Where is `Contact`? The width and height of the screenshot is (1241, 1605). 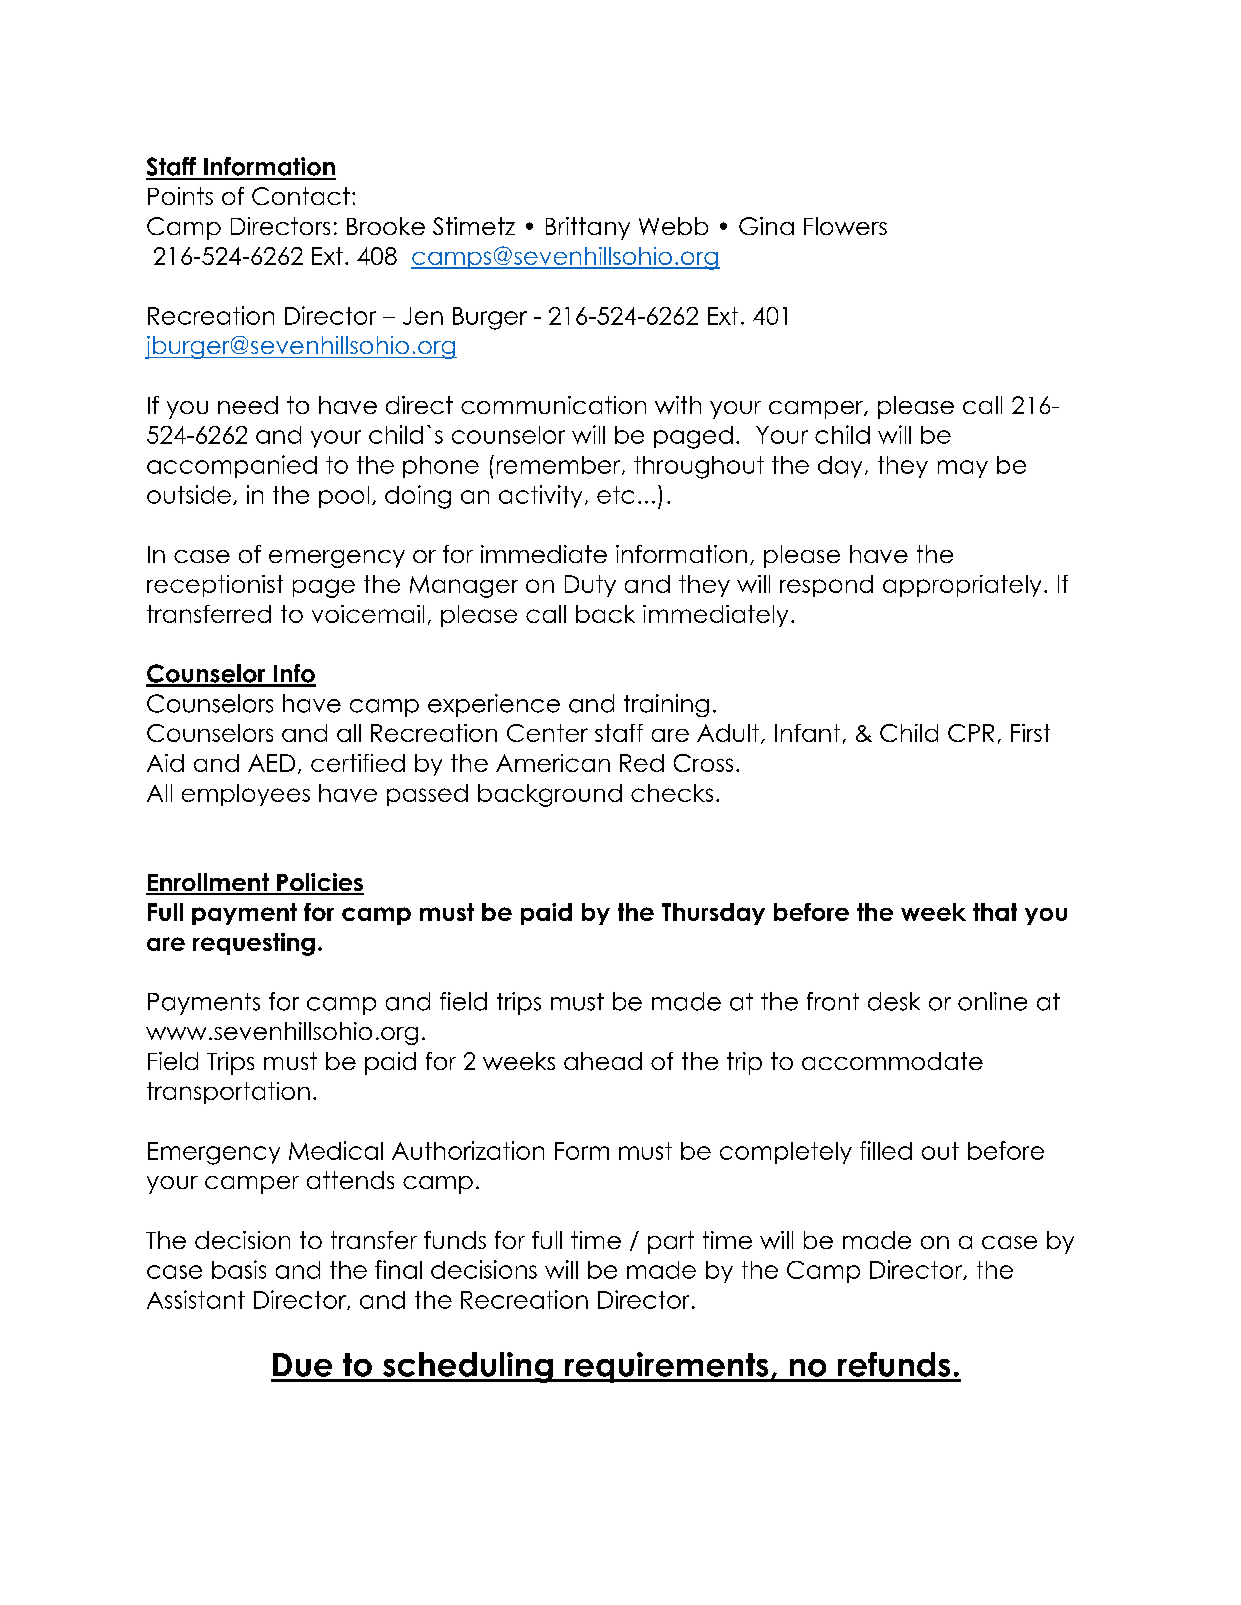 Contact is located at coordinates (301, 196).
